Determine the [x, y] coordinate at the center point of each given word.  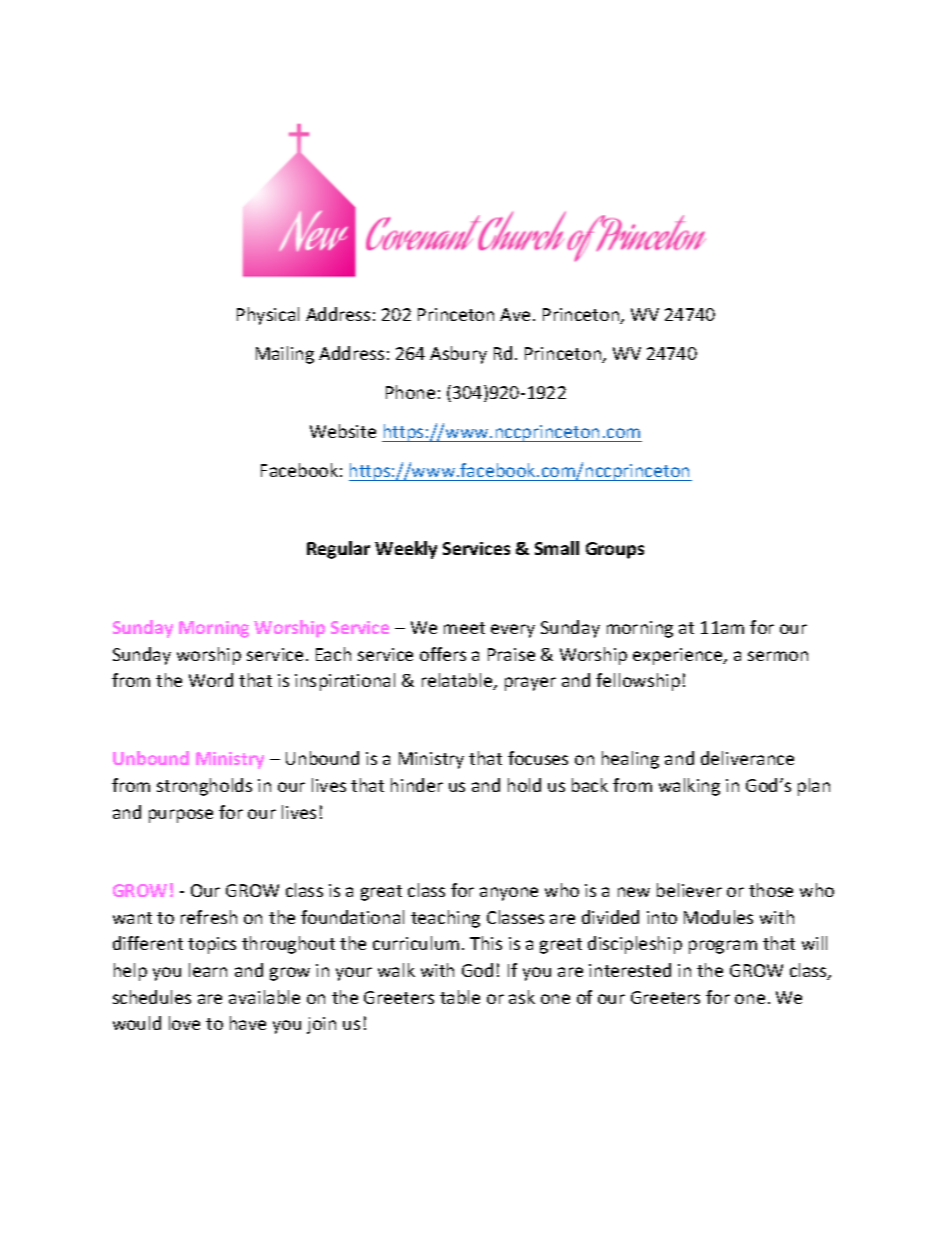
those [771, 890]
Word [211, 680]
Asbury [458, 355]
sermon [778, 656]
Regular [338, 550]
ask [522, 997]
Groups [615, 550]
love [184, 1023]
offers [443, 654]
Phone [410, 392]
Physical [268, 316]
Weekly [406, 550]
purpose [181, 816]
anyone [509, 894]
